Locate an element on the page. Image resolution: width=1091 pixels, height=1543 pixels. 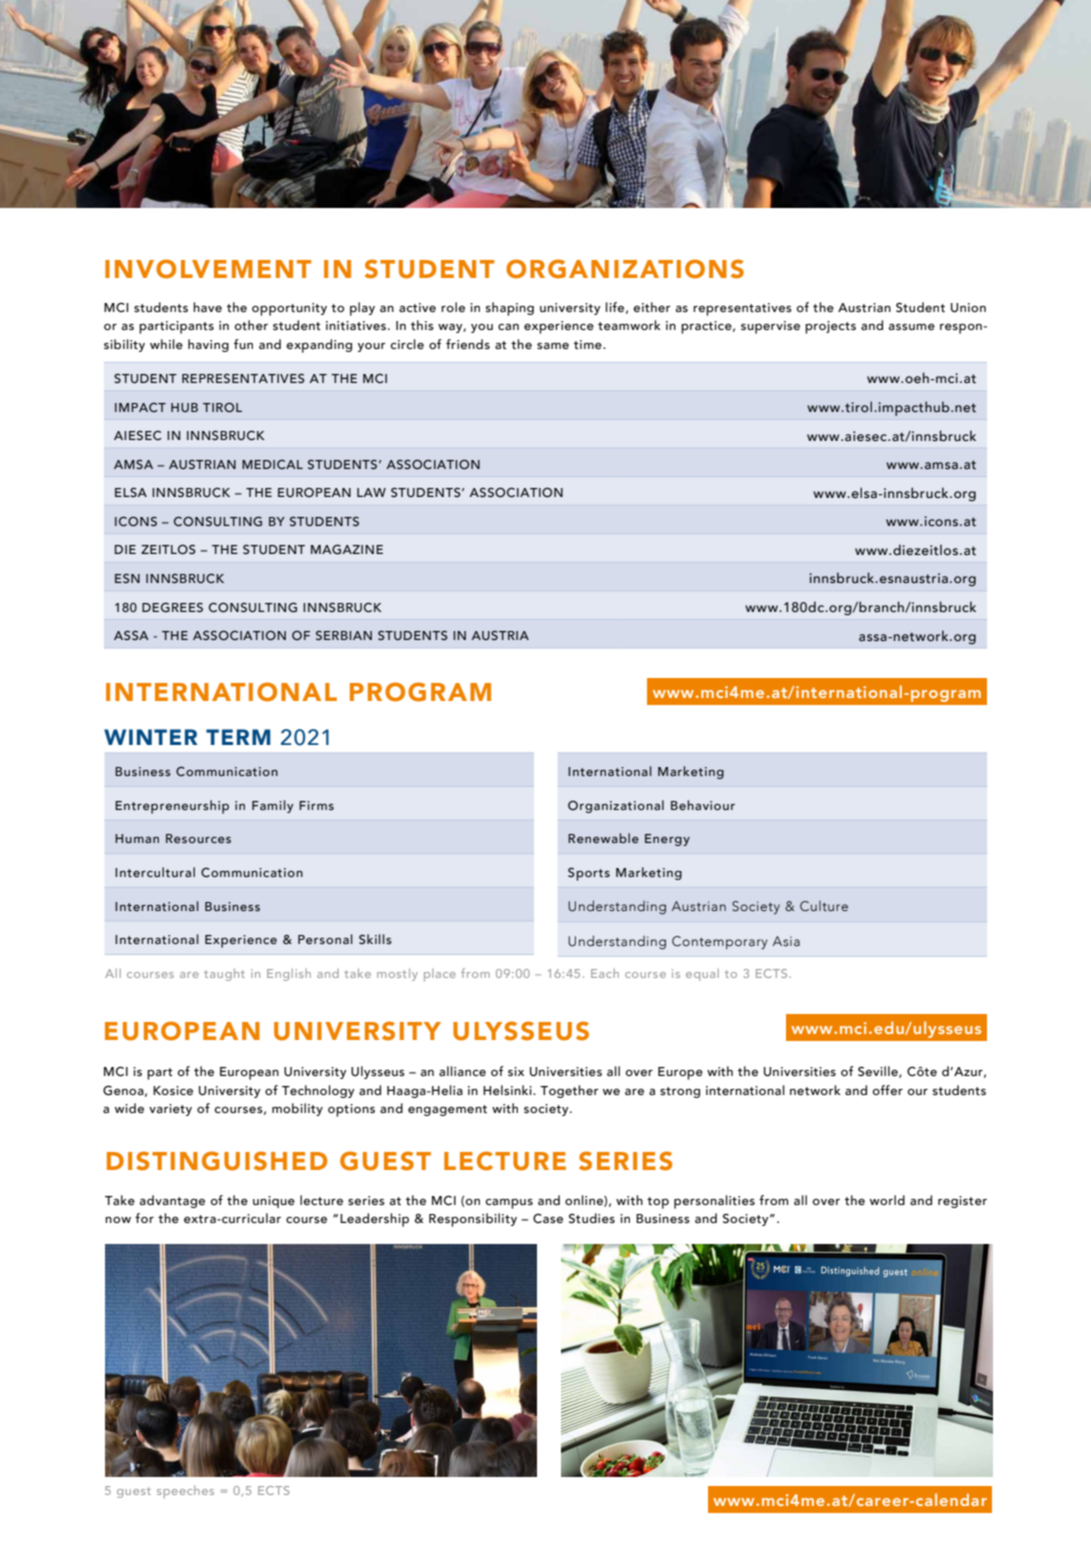
DEGREES is located at coordinates (172, 607).
